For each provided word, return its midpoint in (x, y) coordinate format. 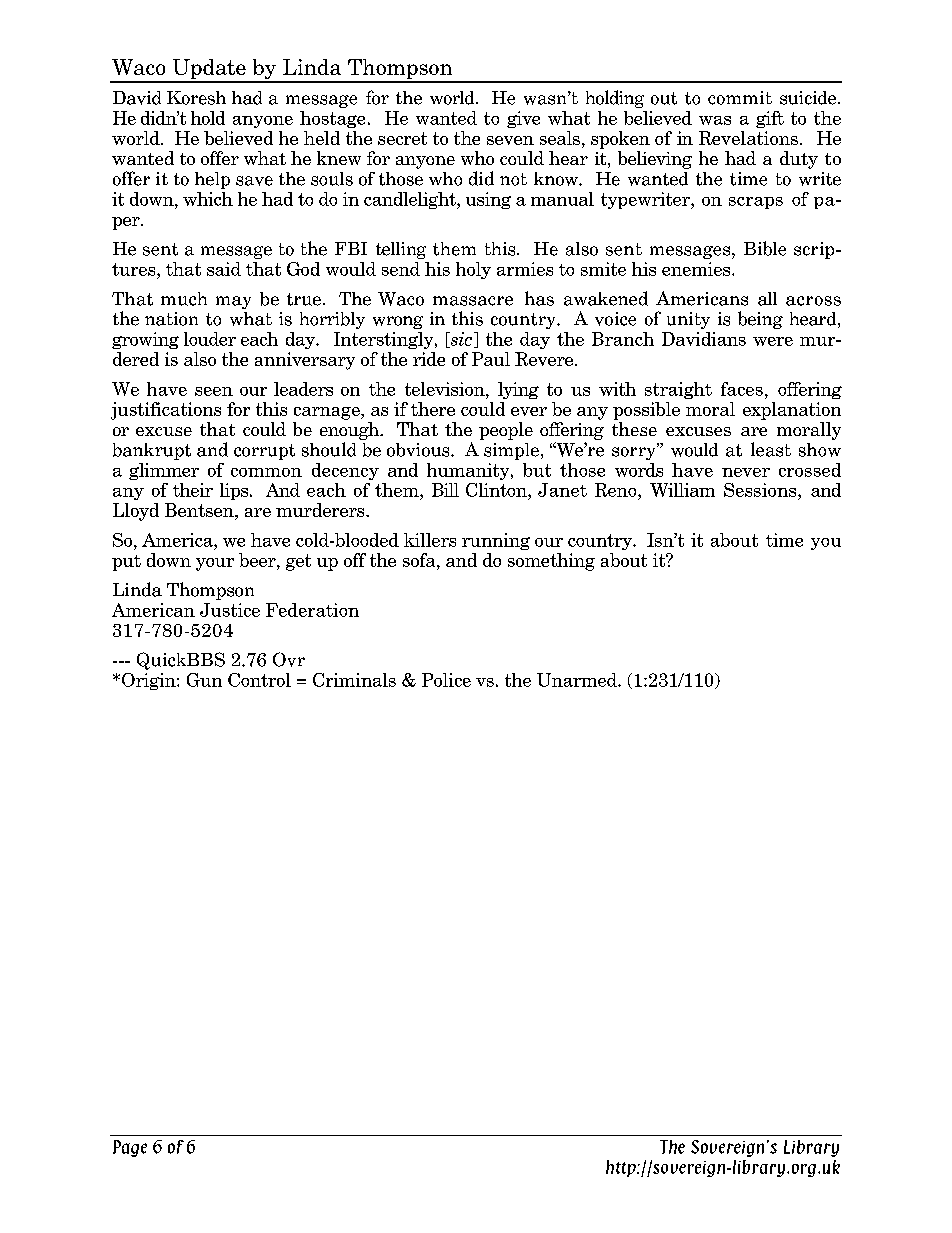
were (773, 341)
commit (740, 98)
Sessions (761, 490)
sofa (420, 560)
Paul (491, 359)
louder (210, 339)
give (523, 119)
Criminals (354, 680)
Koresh (196, 98)
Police (446, 680)
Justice (230, 610)
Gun (204, 680)
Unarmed (578, 680)
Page (130, 1148)
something (551, 562)
